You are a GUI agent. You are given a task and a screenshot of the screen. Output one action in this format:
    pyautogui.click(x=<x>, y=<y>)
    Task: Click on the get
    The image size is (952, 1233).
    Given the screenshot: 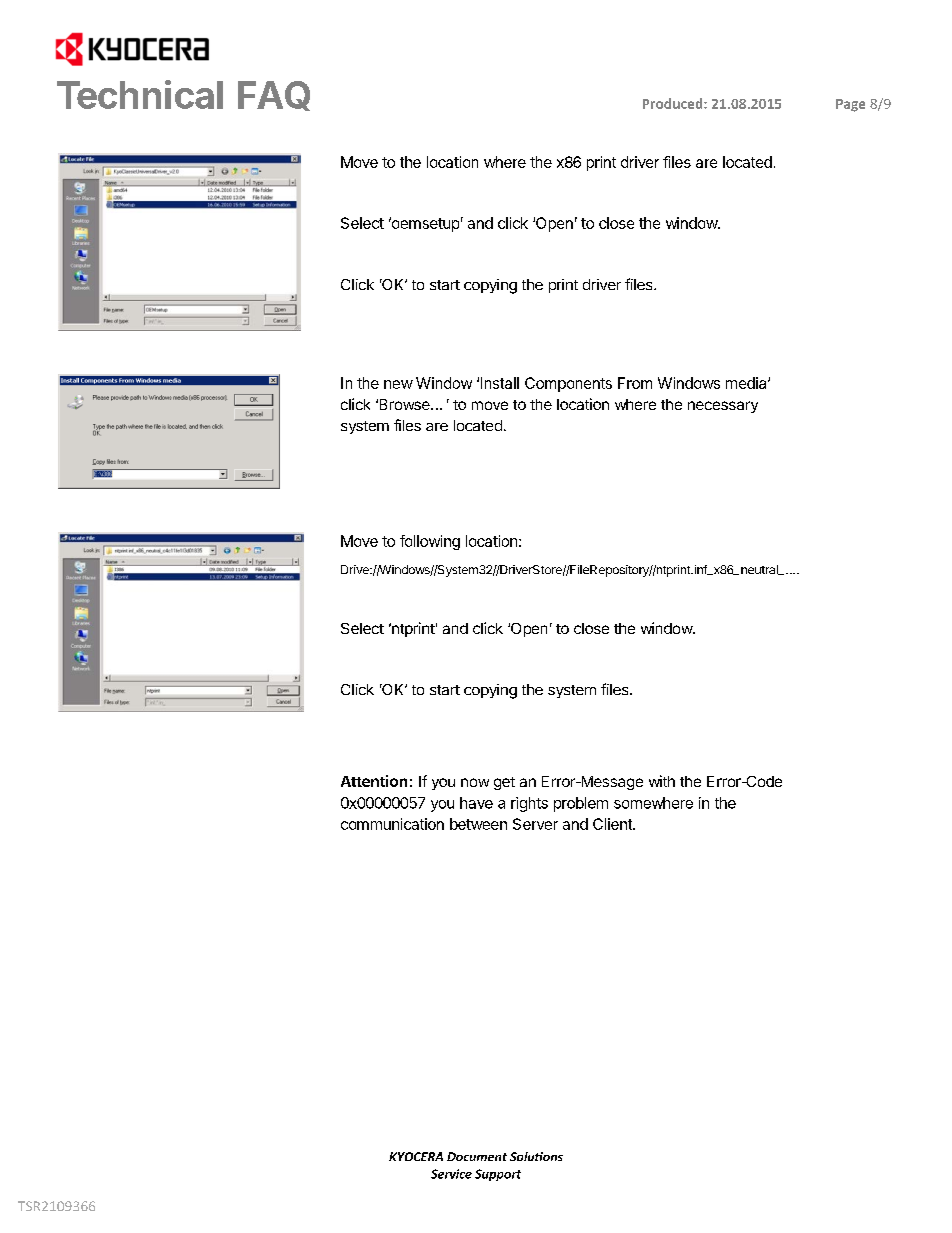 What is the action you would take?
    pyautogui.click(x=504, y=783)
